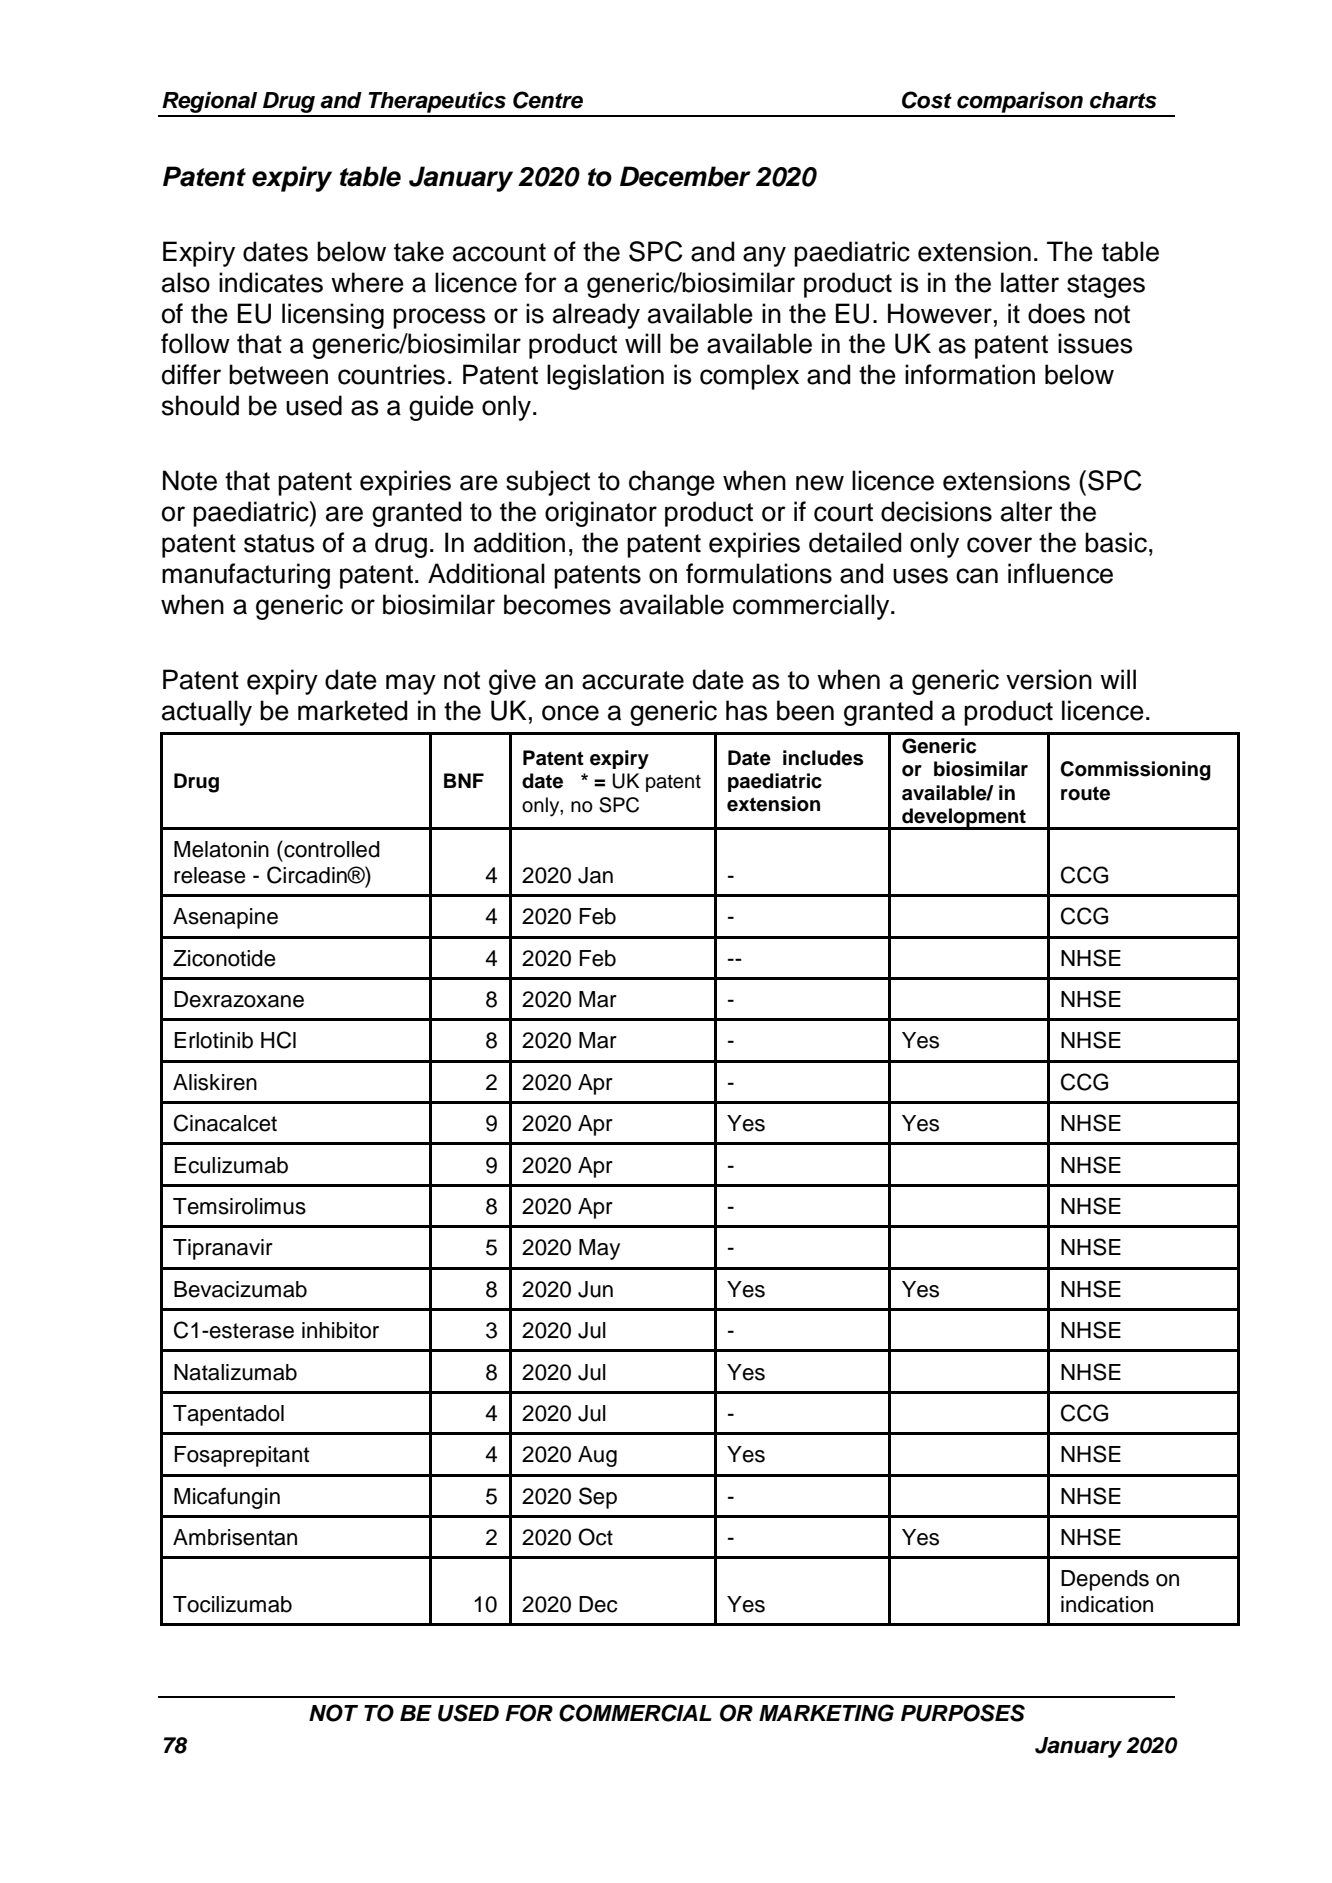  What do you see at coordinates (927, 100) in the page?
I see `Cost` at bounding box center [927, 100].
